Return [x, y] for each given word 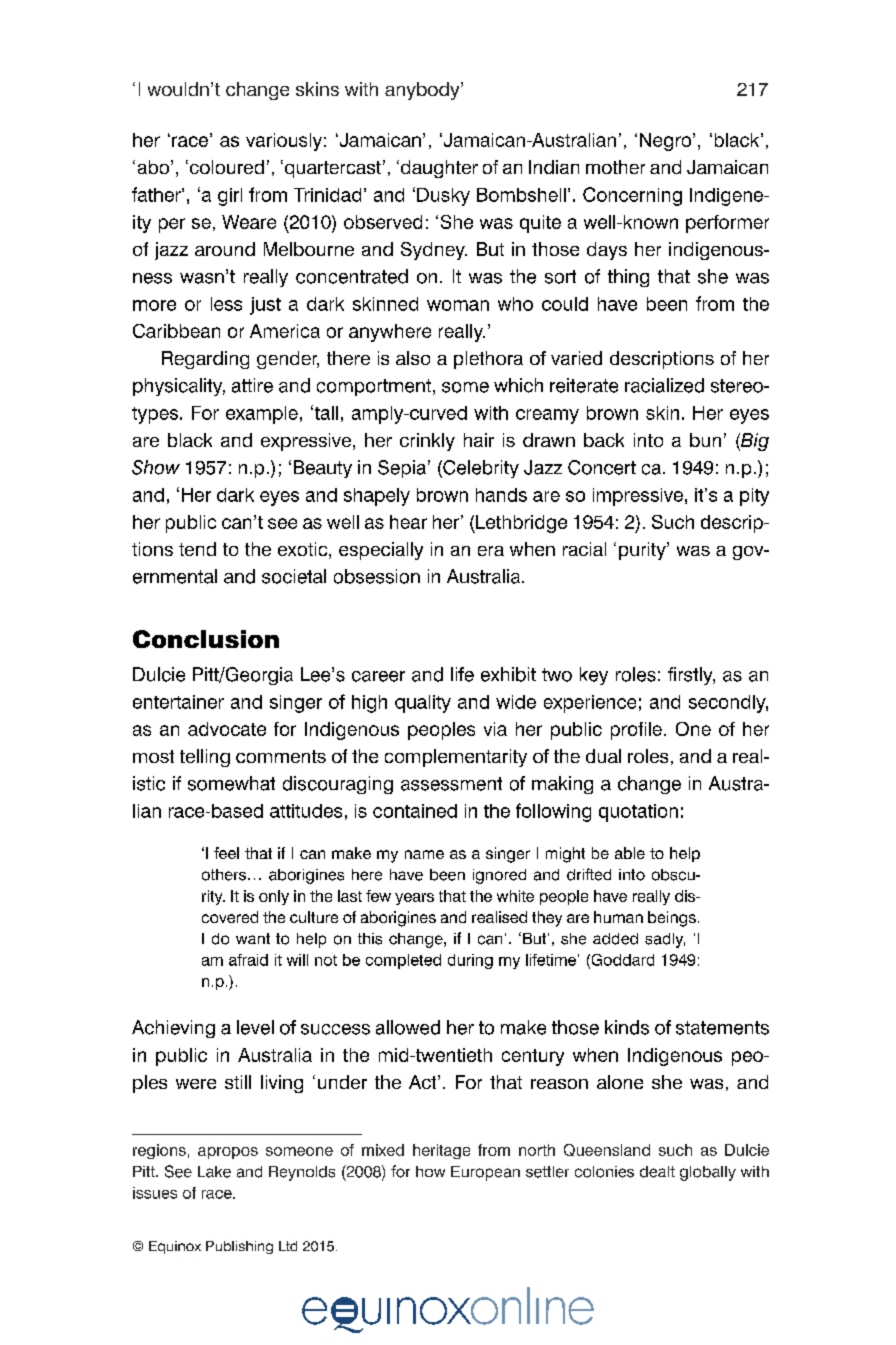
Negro [667, 142]
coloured [225, 167]
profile [636, 731]
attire [252, 385]
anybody [423, 91]
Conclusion [206, 639]
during [470, 961]
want [253, 938]
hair [479, 440]
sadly [665, 940]
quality [423, 704]
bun [705, 440]
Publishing [239, 1247]
